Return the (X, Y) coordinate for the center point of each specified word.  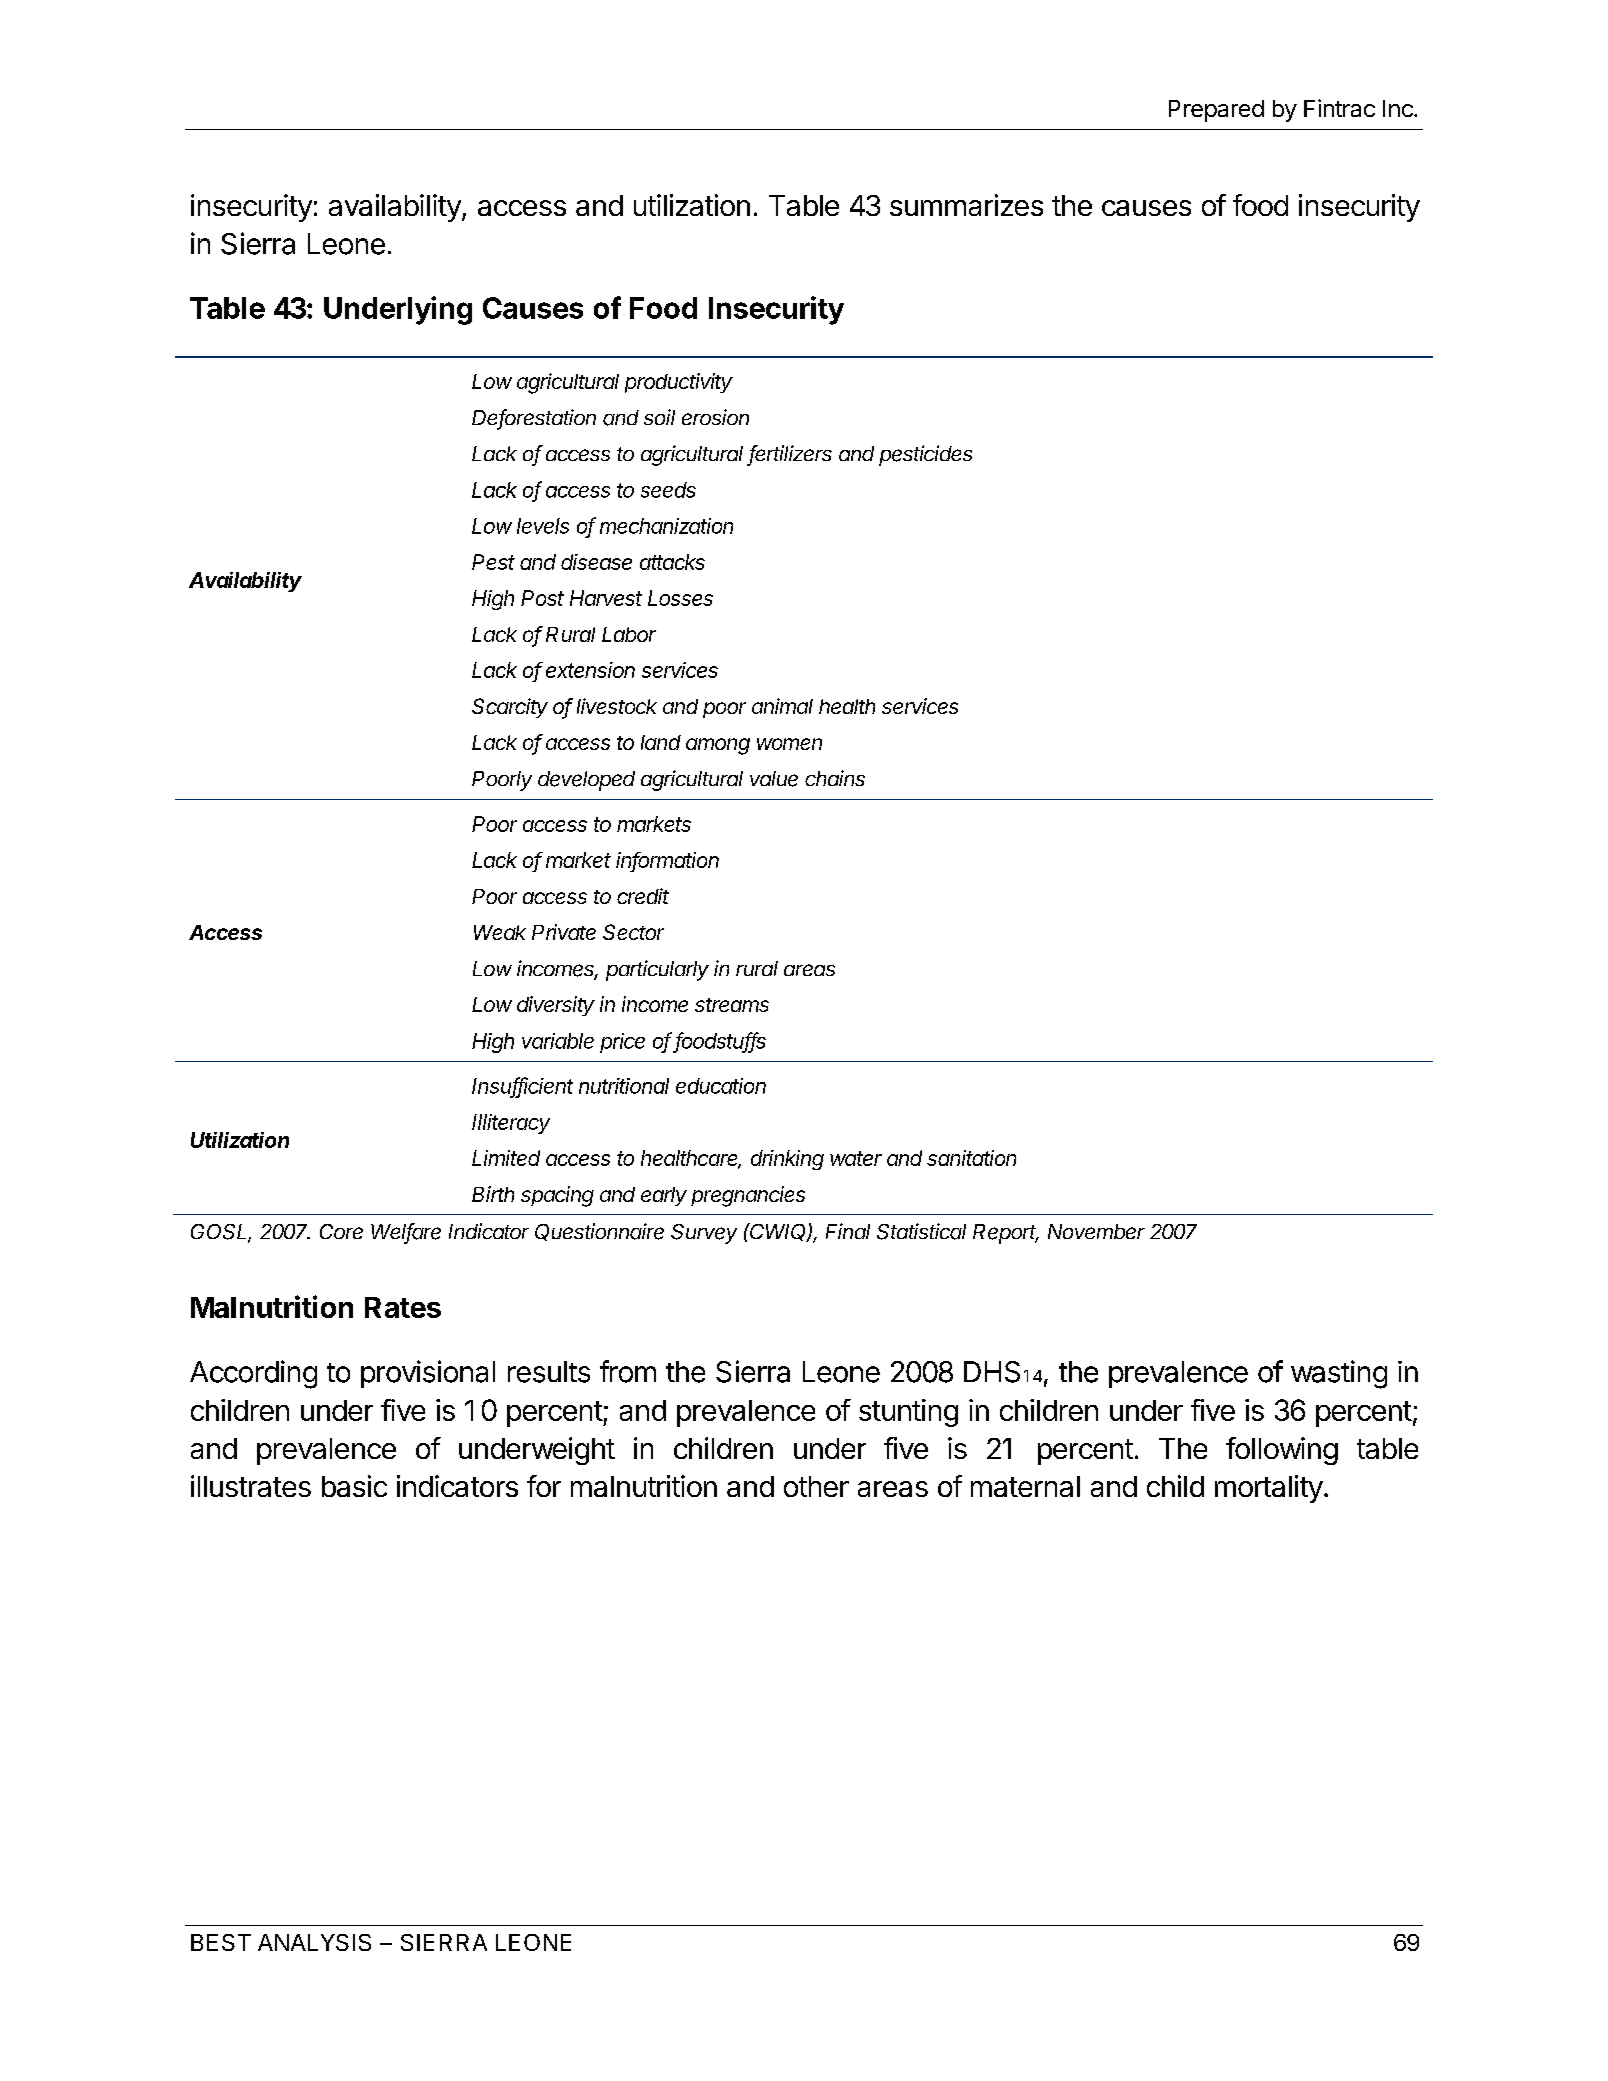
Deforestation (534, 418)
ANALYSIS (314, 1942)
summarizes (966, 205)
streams (732, 1005)
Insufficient (522, 1086)
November (1096, 1231)
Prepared (1216, 111)
